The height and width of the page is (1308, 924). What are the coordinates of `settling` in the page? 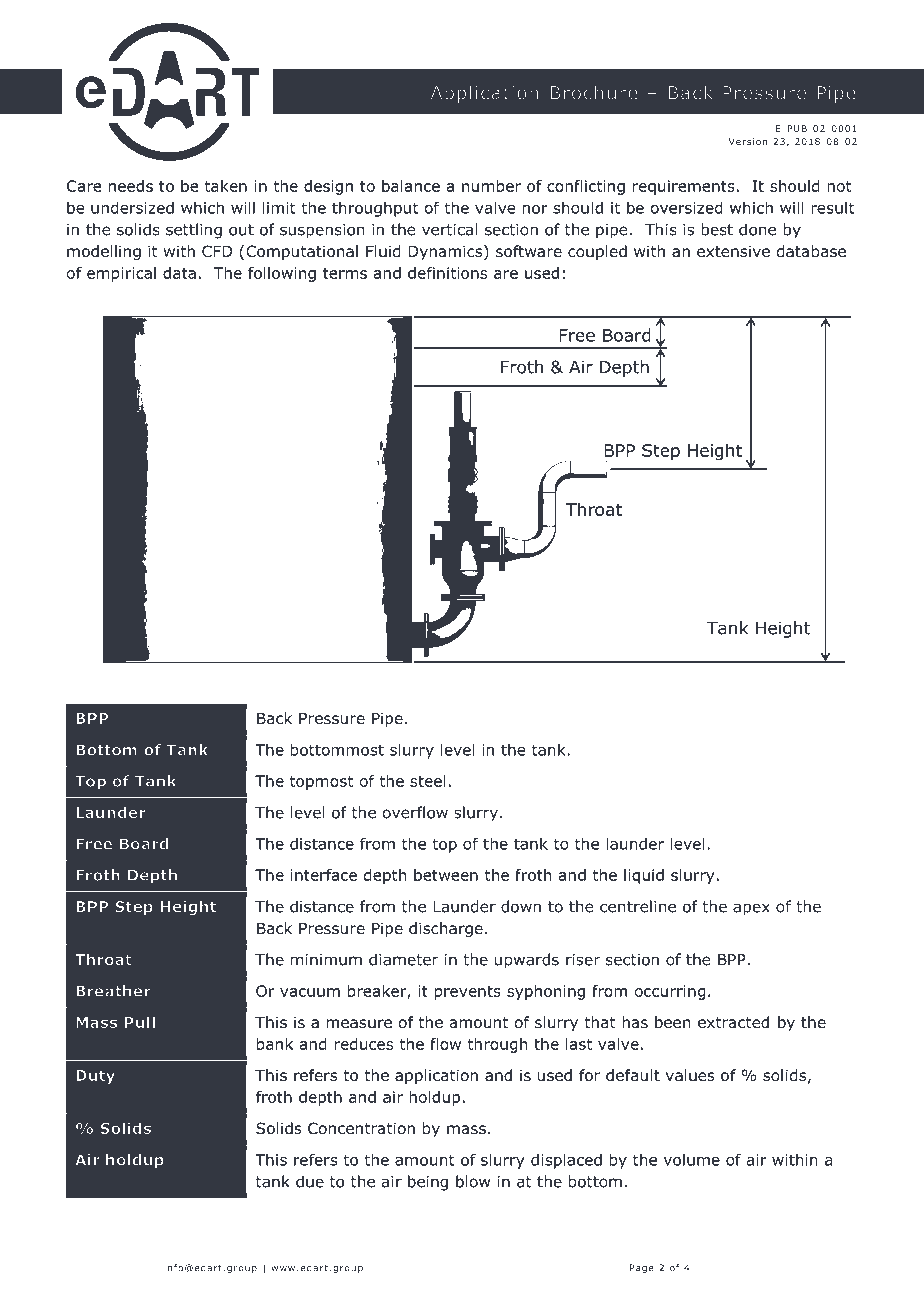 It's located at (194, 231).
